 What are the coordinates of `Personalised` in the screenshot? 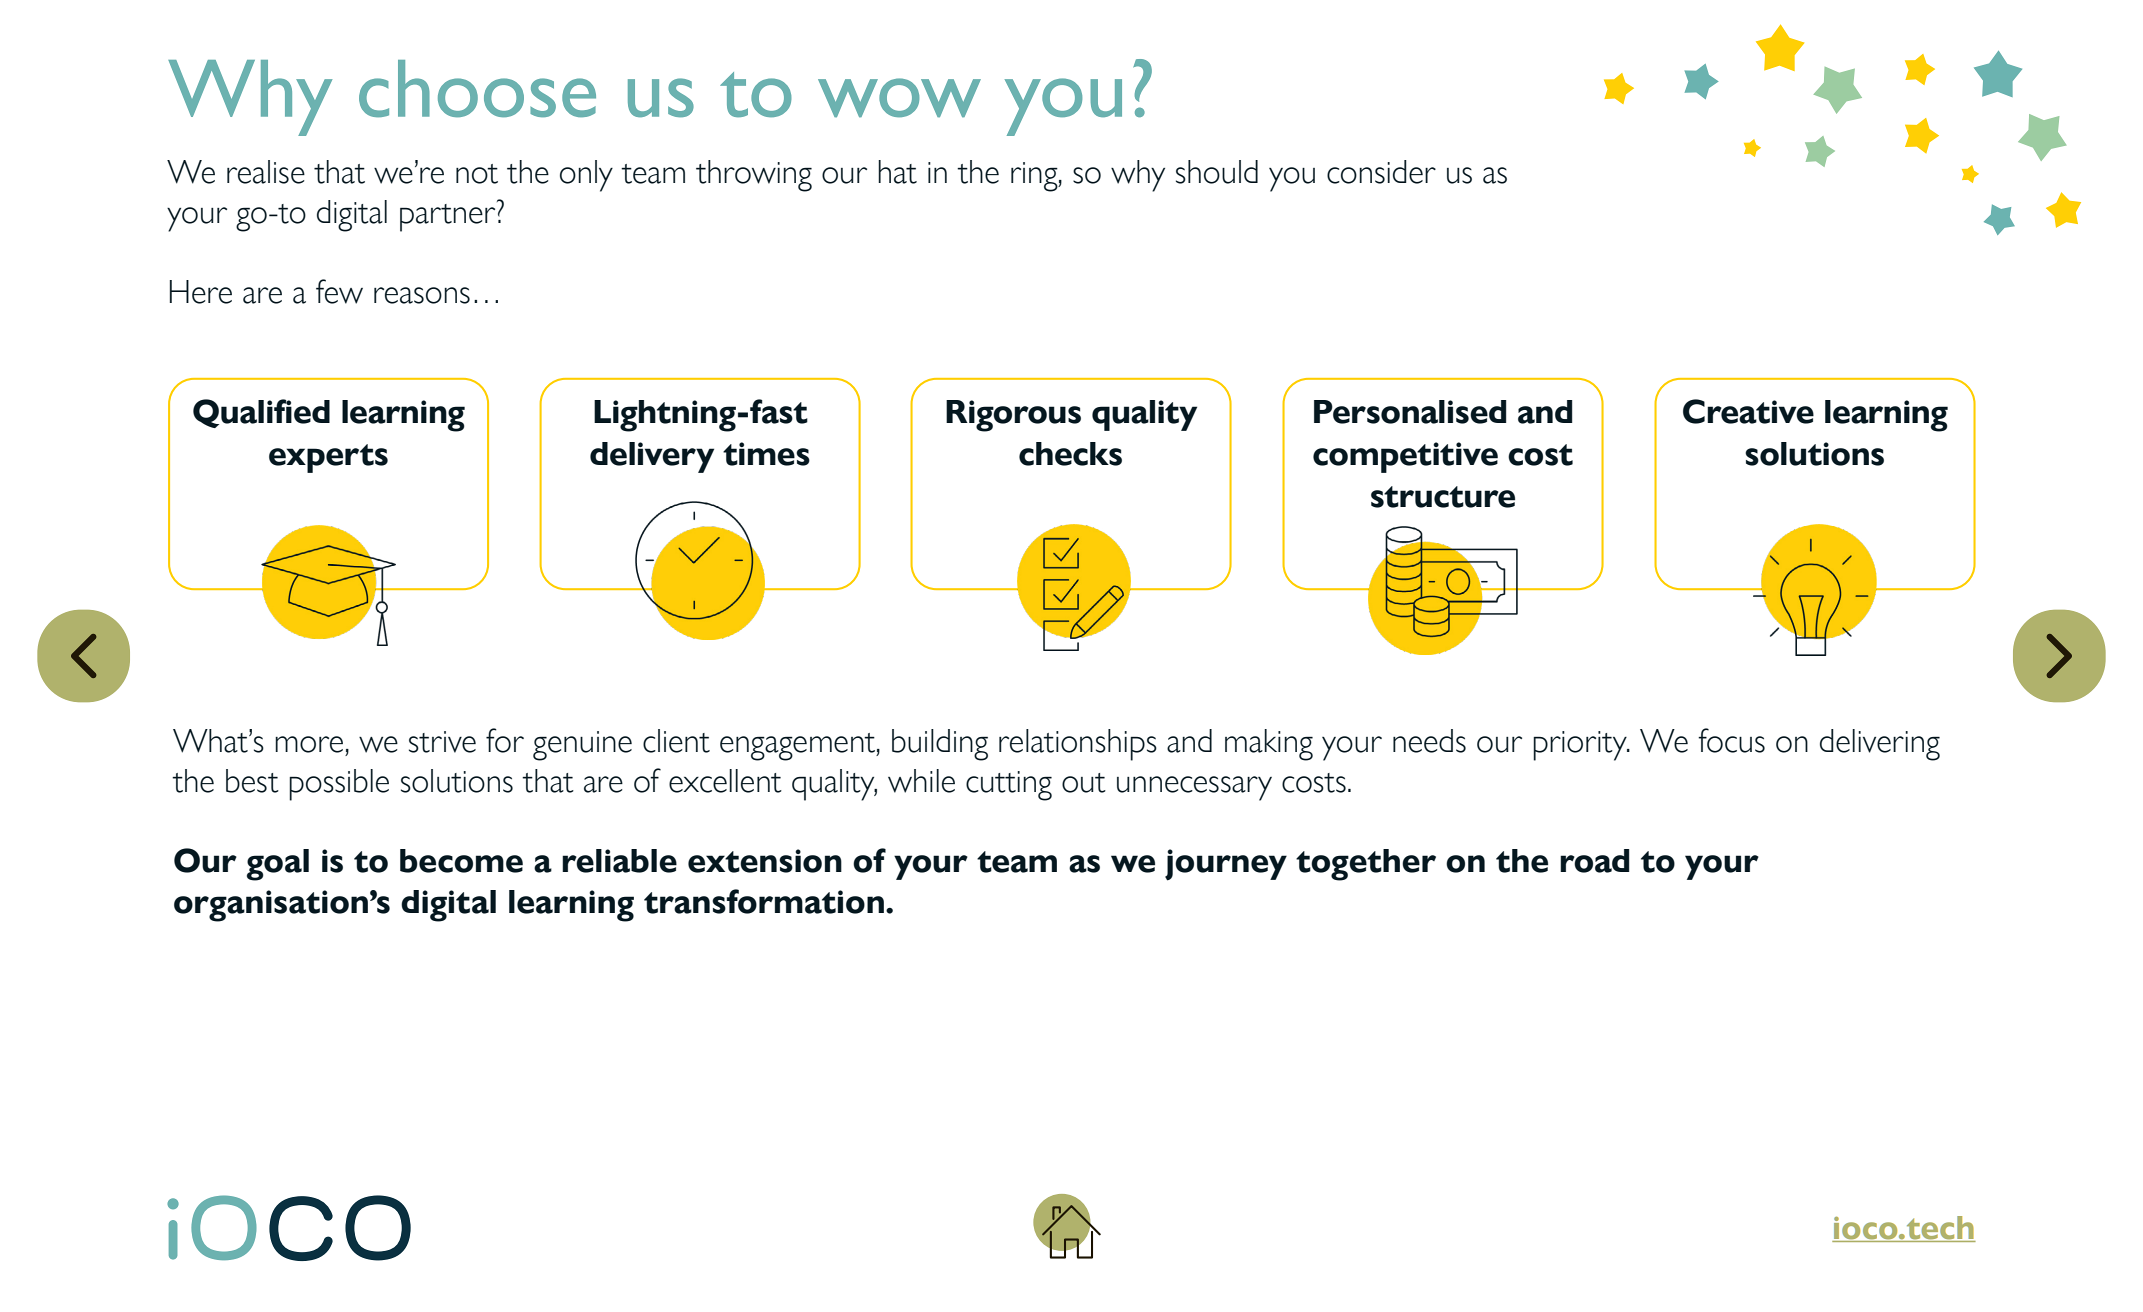 It's located at (1410, 412).
